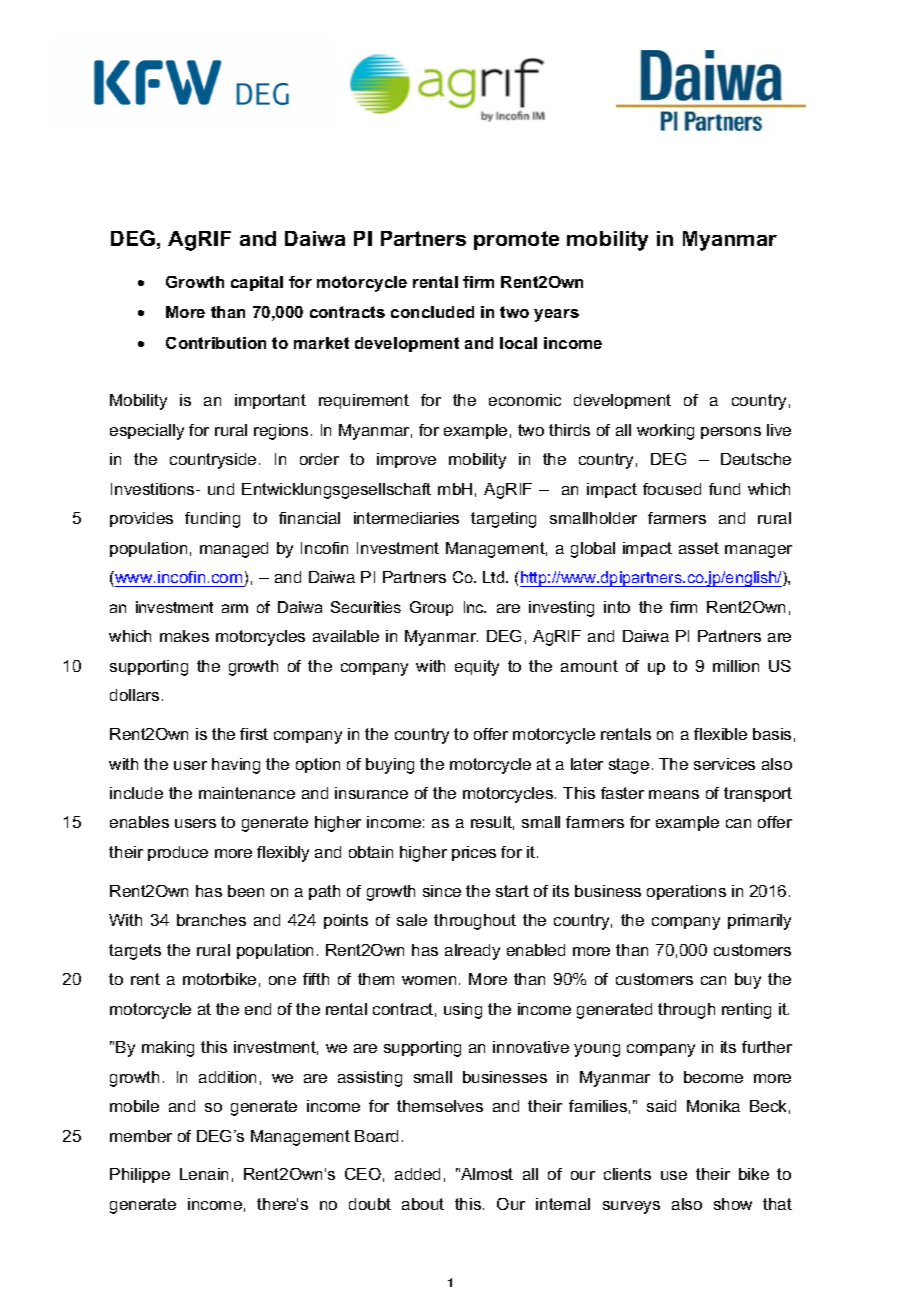 This image has width=924, height=1308. What do you see at coordinates (720, 734) in the image?
I see `flexible` at bounding box center [720, 734].
